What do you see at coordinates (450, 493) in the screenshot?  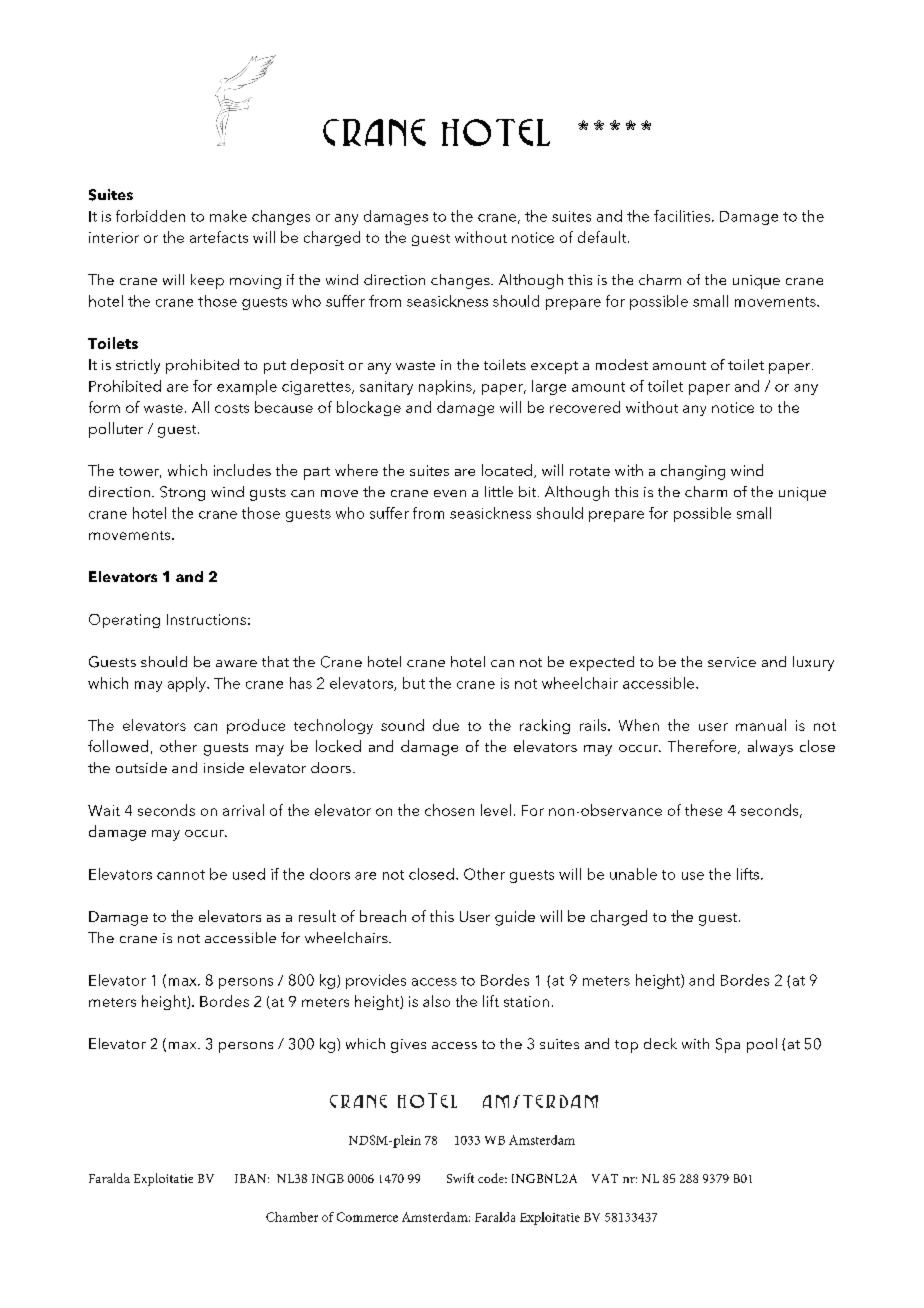 I see `even` at bounding box center [450, 493].
